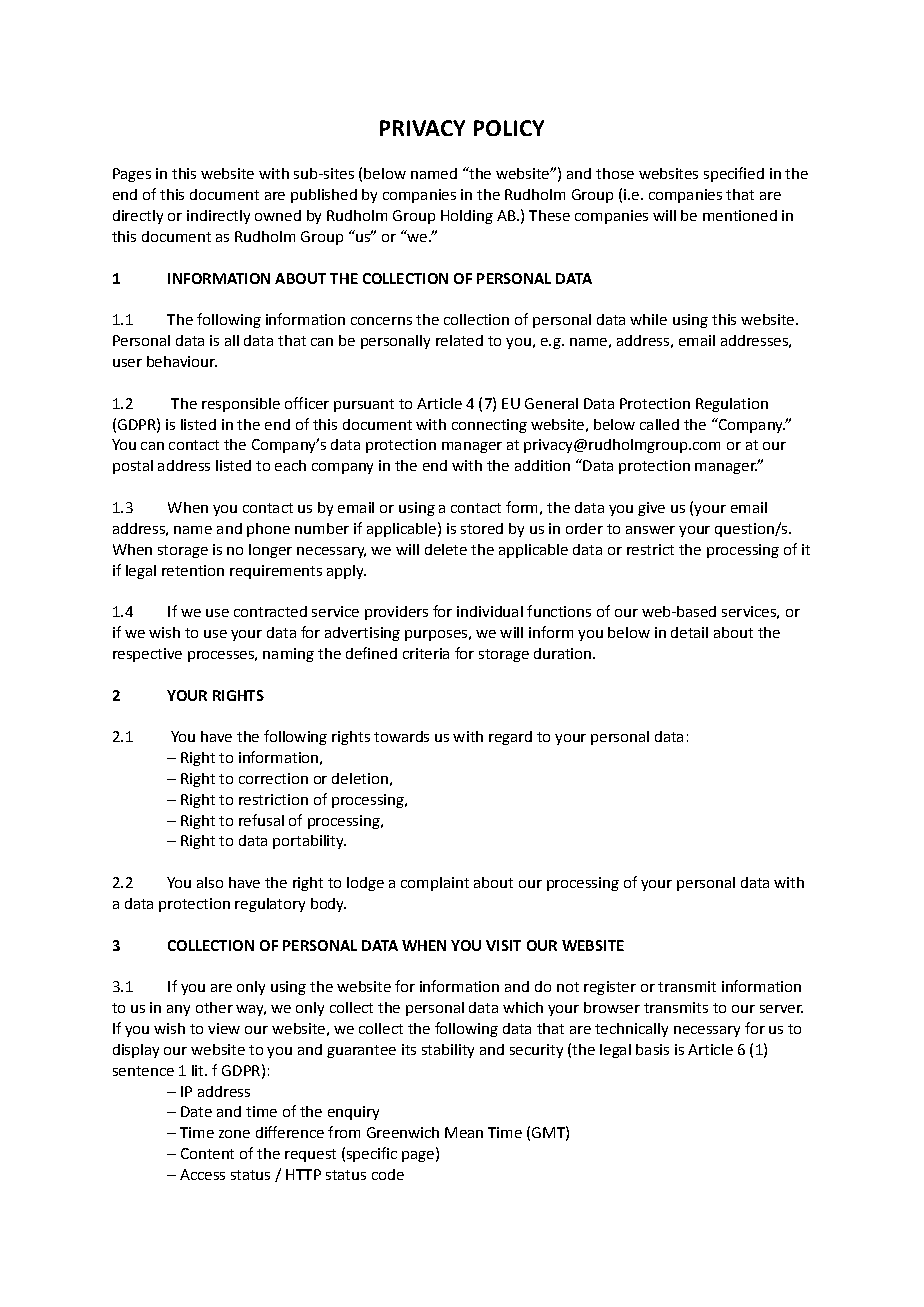 The width and height of the screenshot is (924, 1307). Describe the element at coordinates (734, 174) in the screenshot. I see `specified` at that location.
